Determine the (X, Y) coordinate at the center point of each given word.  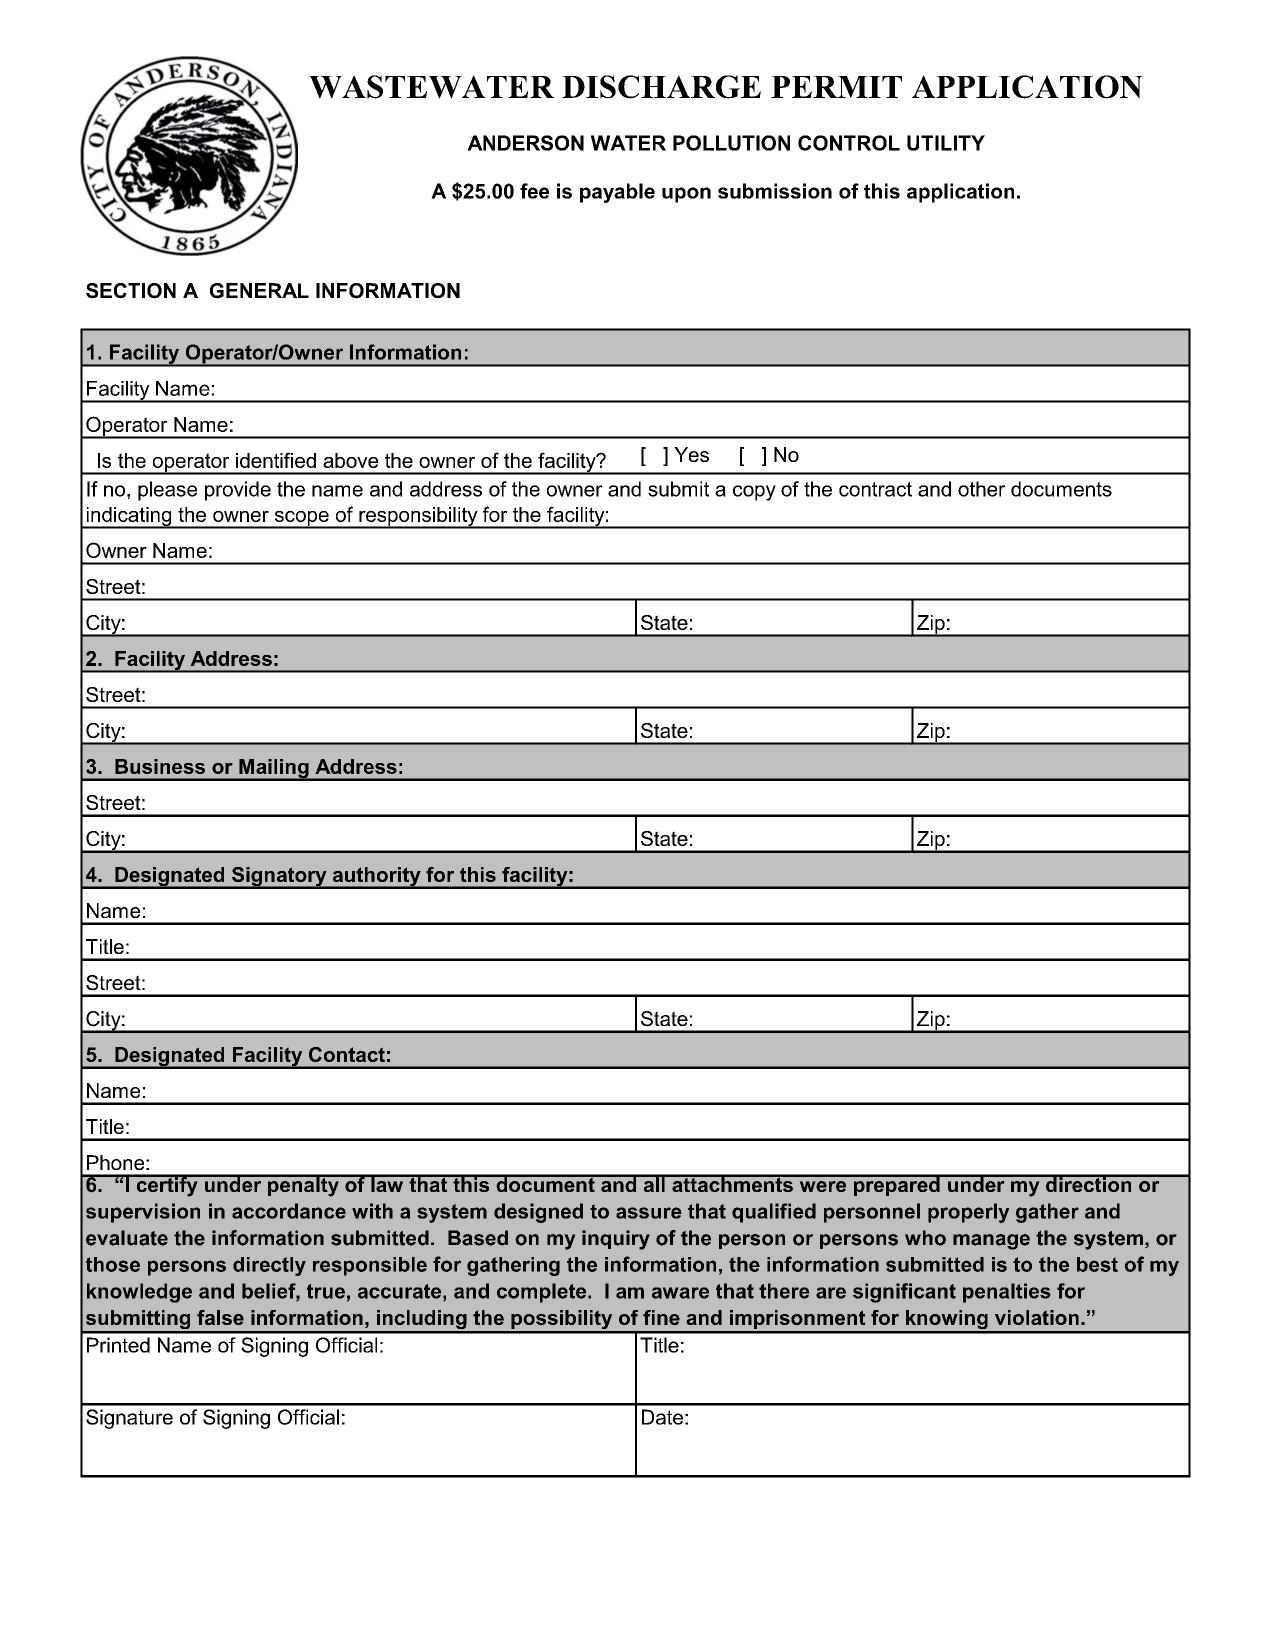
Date (662, 1417)
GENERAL (259, 291)
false (220, 1317)
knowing (947, 1321)
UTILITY (946, 143)
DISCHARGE (661, 87)
